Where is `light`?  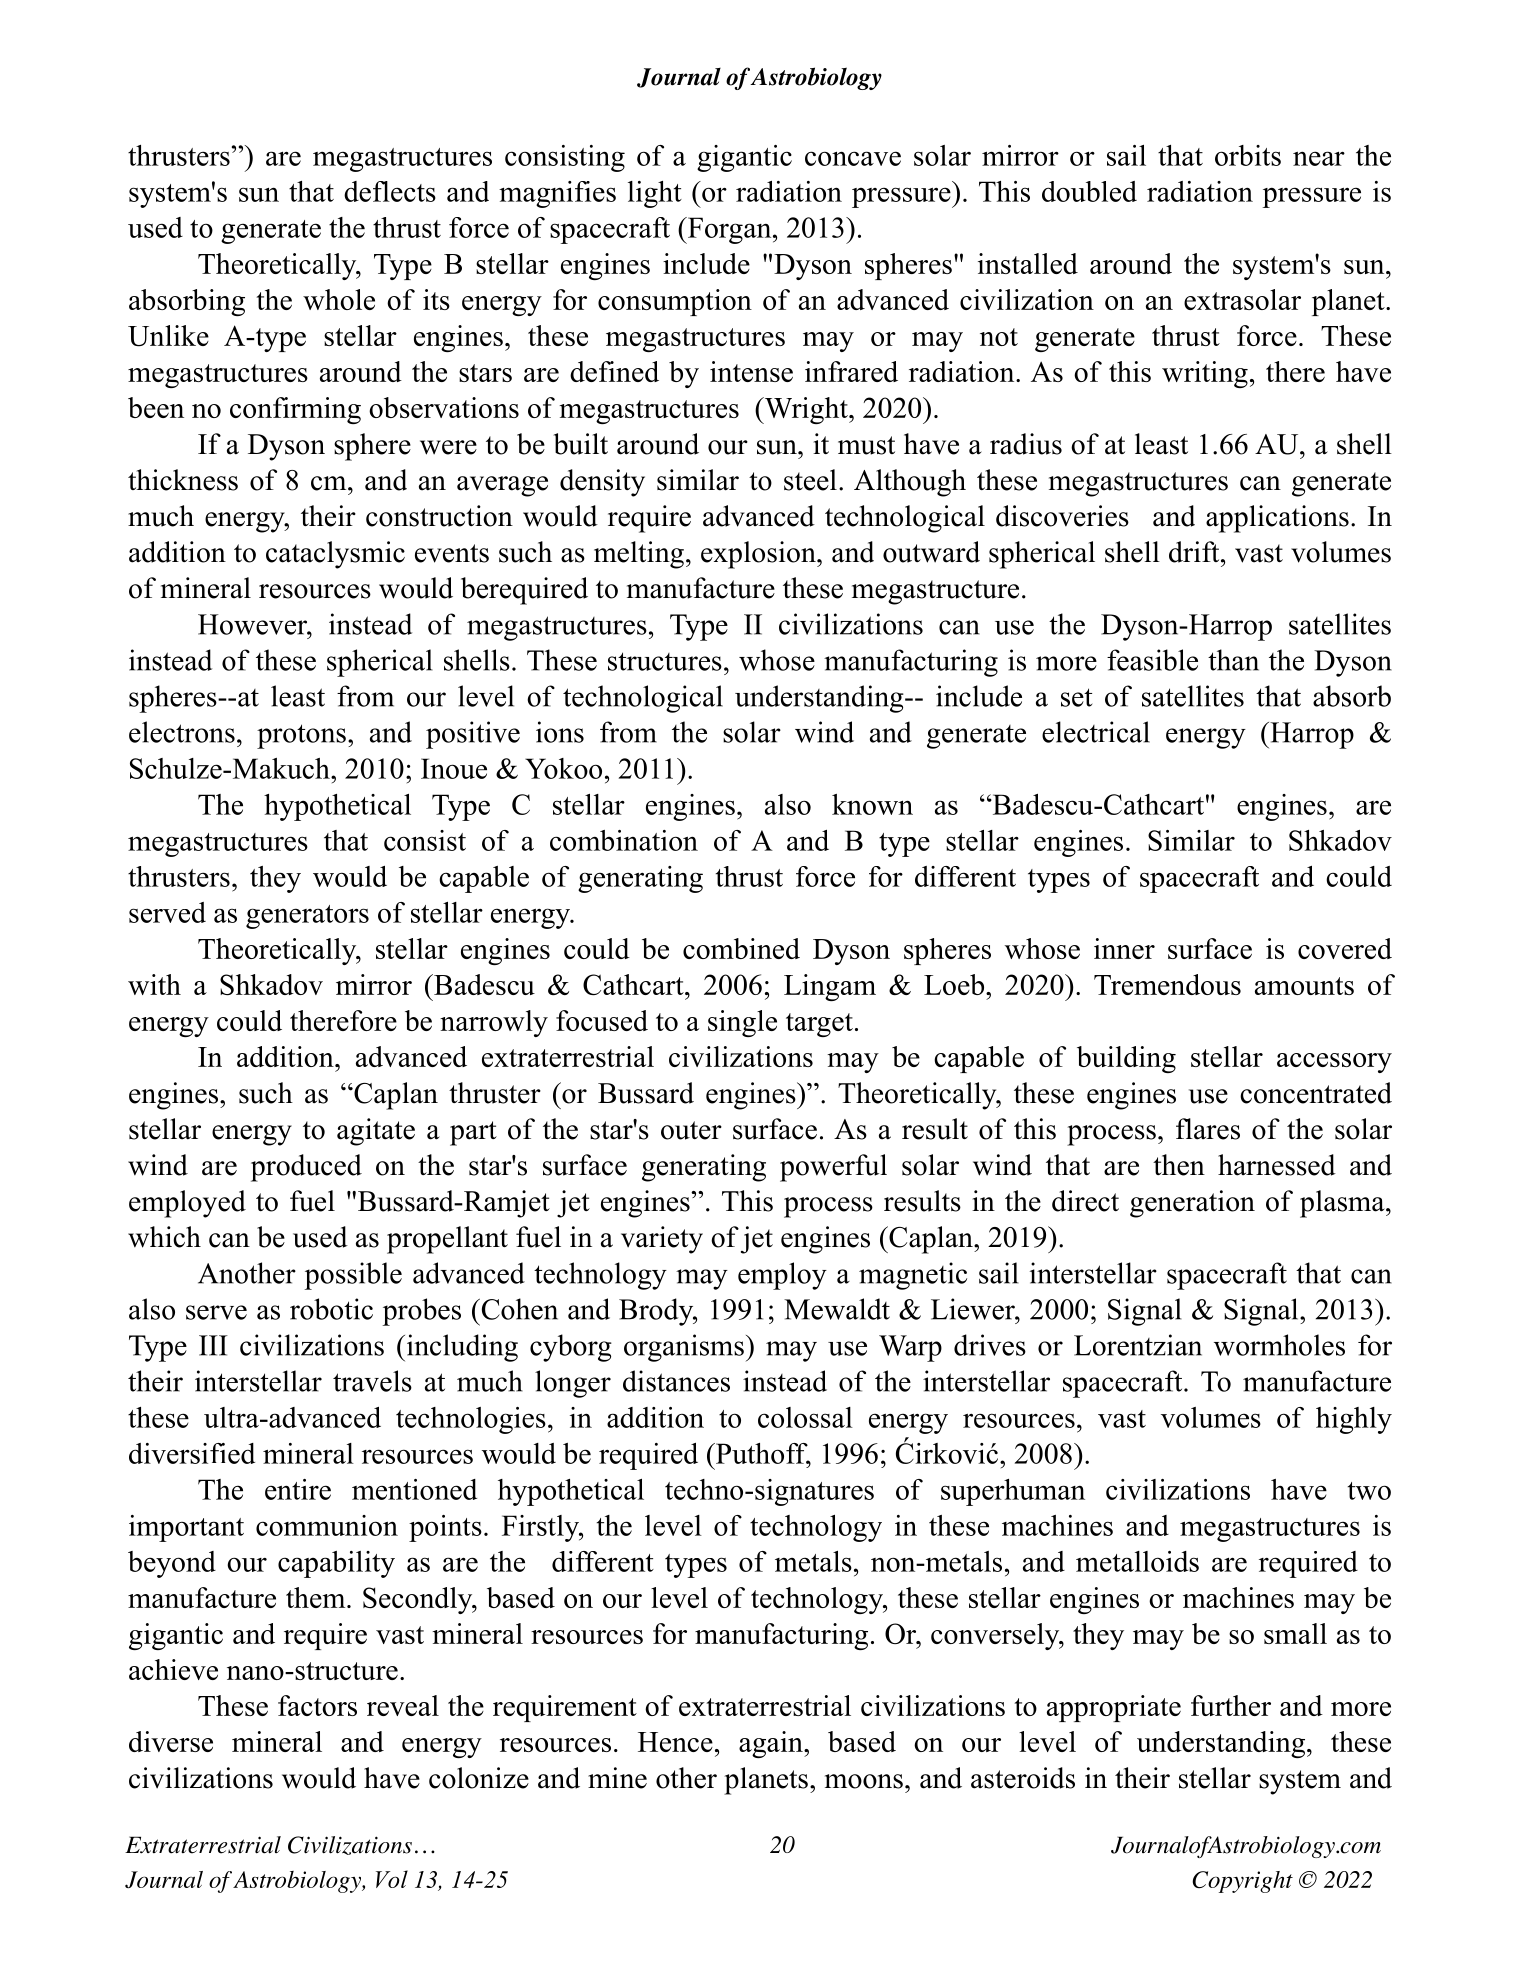 light is located at coordinates (655, 194).
